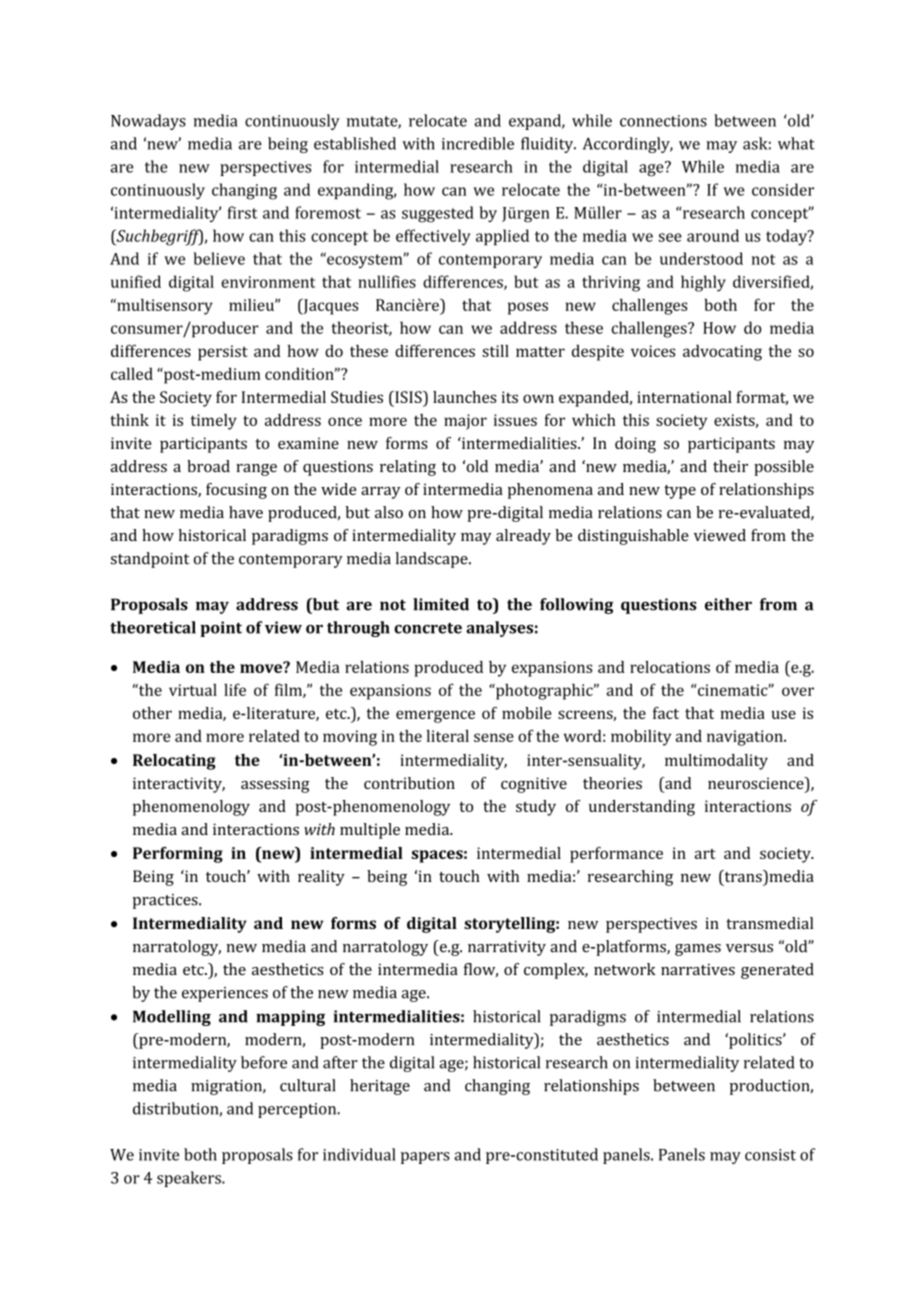 The height and width of the screenshot is (1308, 924). Describe the element at coordinates (190, 1179) in the screenshot. I see `speakers` at that location.
